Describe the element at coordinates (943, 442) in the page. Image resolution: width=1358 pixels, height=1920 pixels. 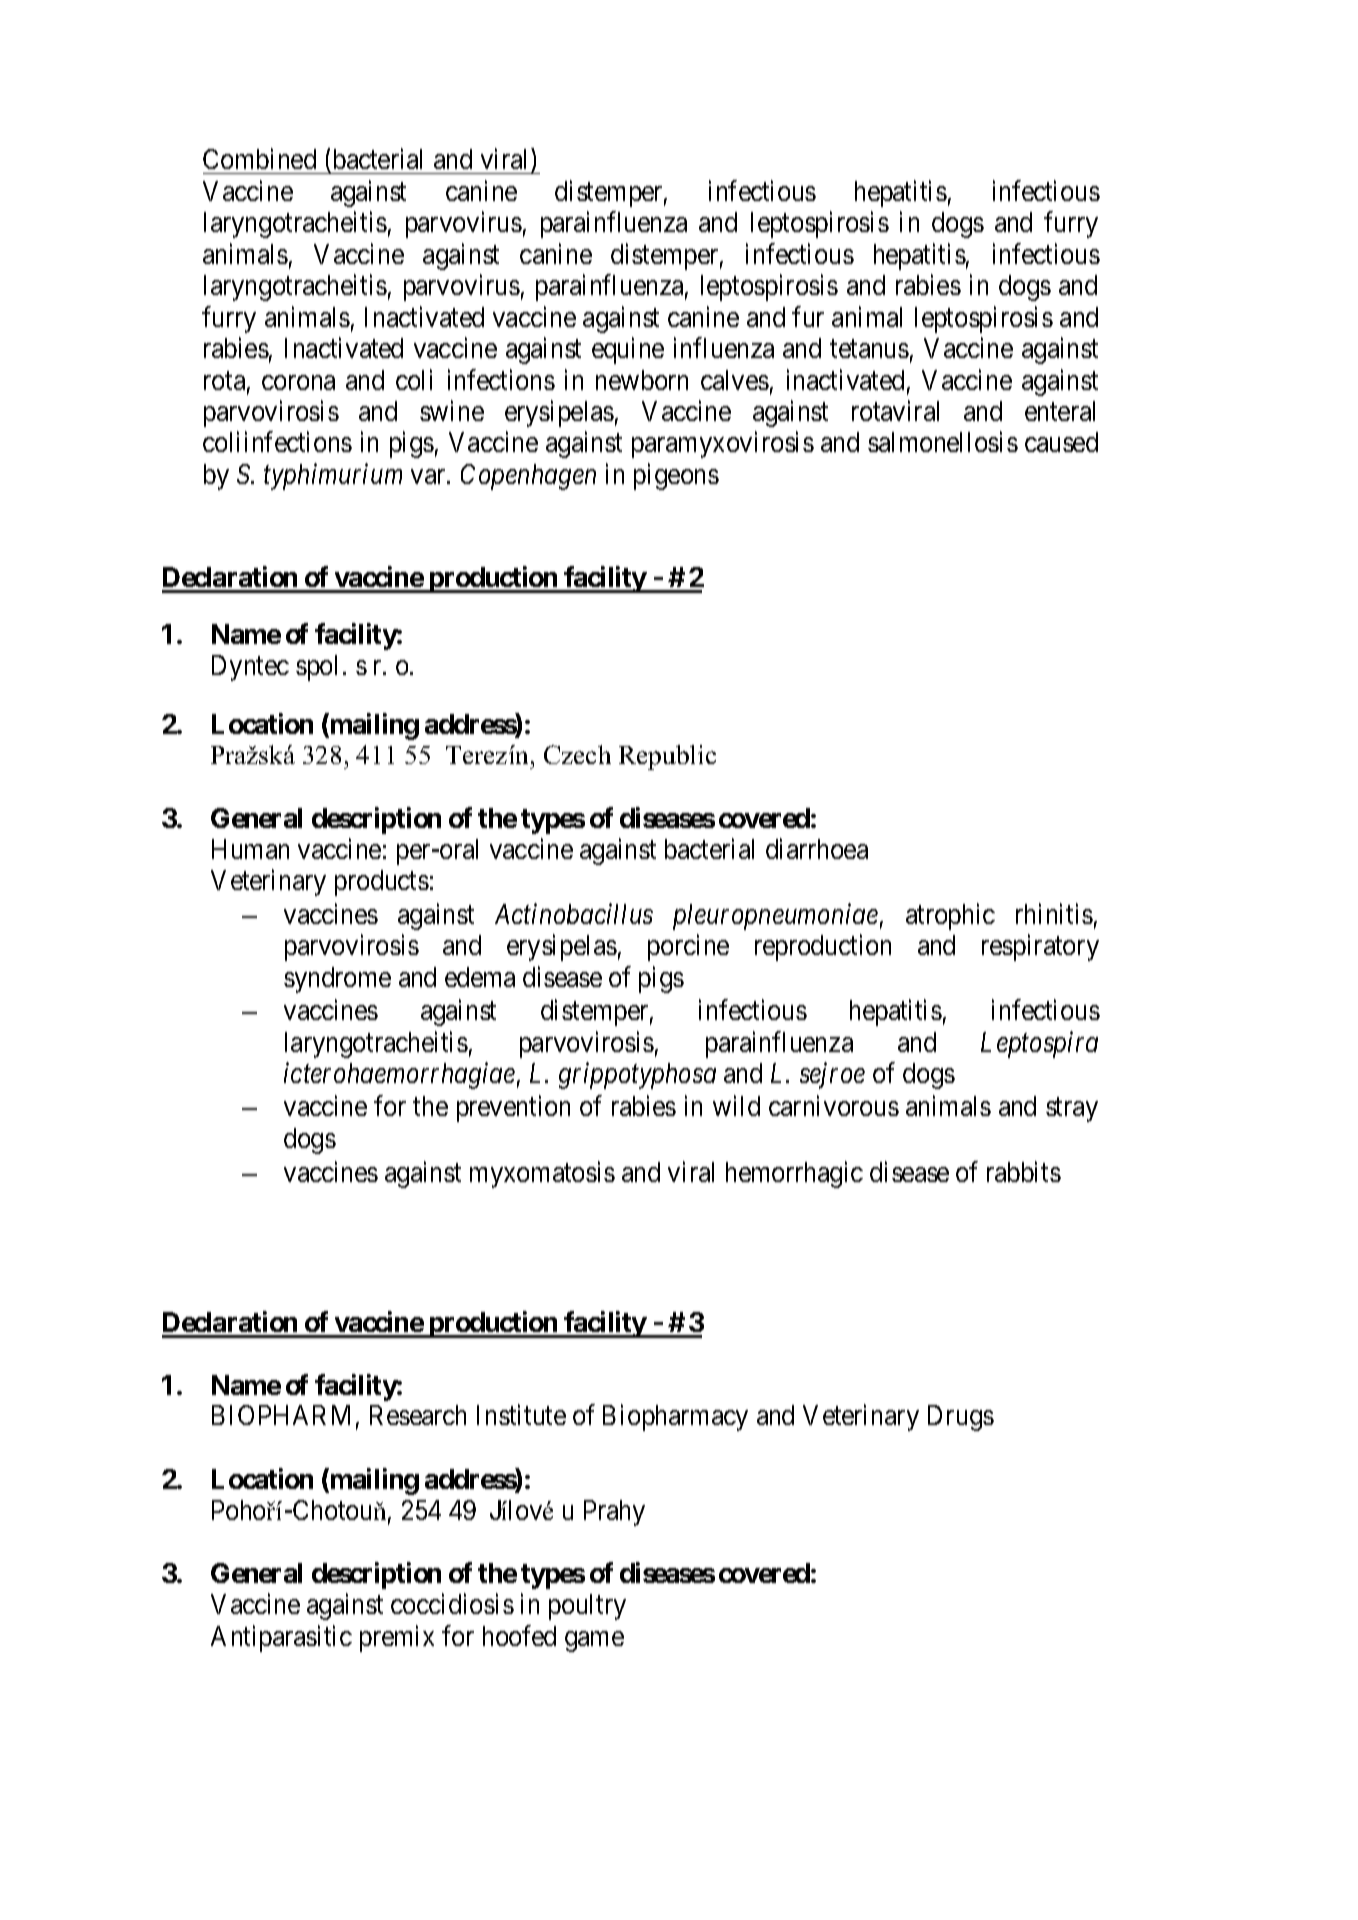
I see `salmonellosis` at that location.
